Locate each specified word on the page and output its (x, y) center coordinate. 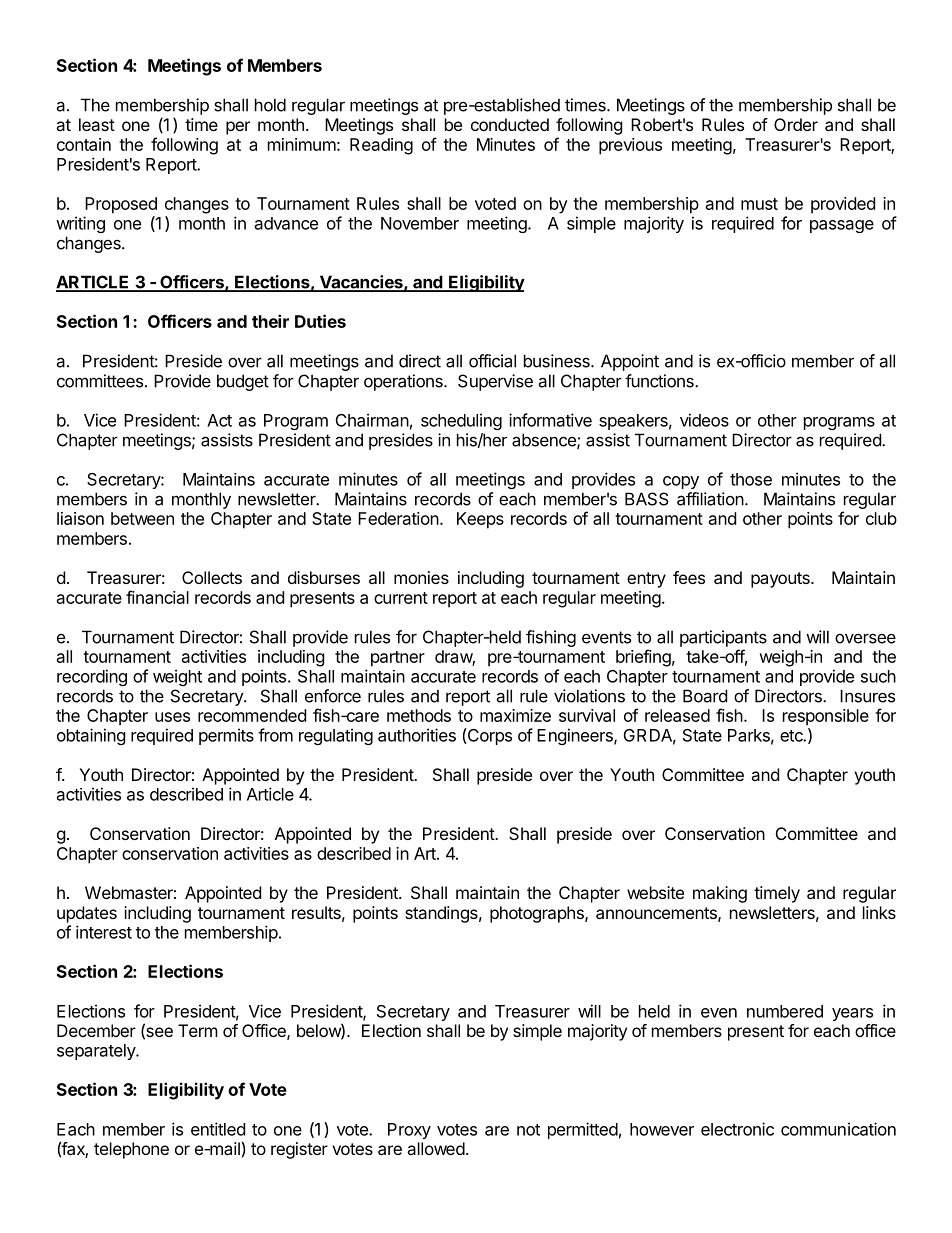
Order (796, 124)
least (97, 124)
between (142, 518)
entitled (218, 1129)
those (751, 479)
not (528, 1130)
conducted (510, 124)
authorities (417, 735)
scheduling (461, 421)
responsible (826, 717)
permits (226, 736)
